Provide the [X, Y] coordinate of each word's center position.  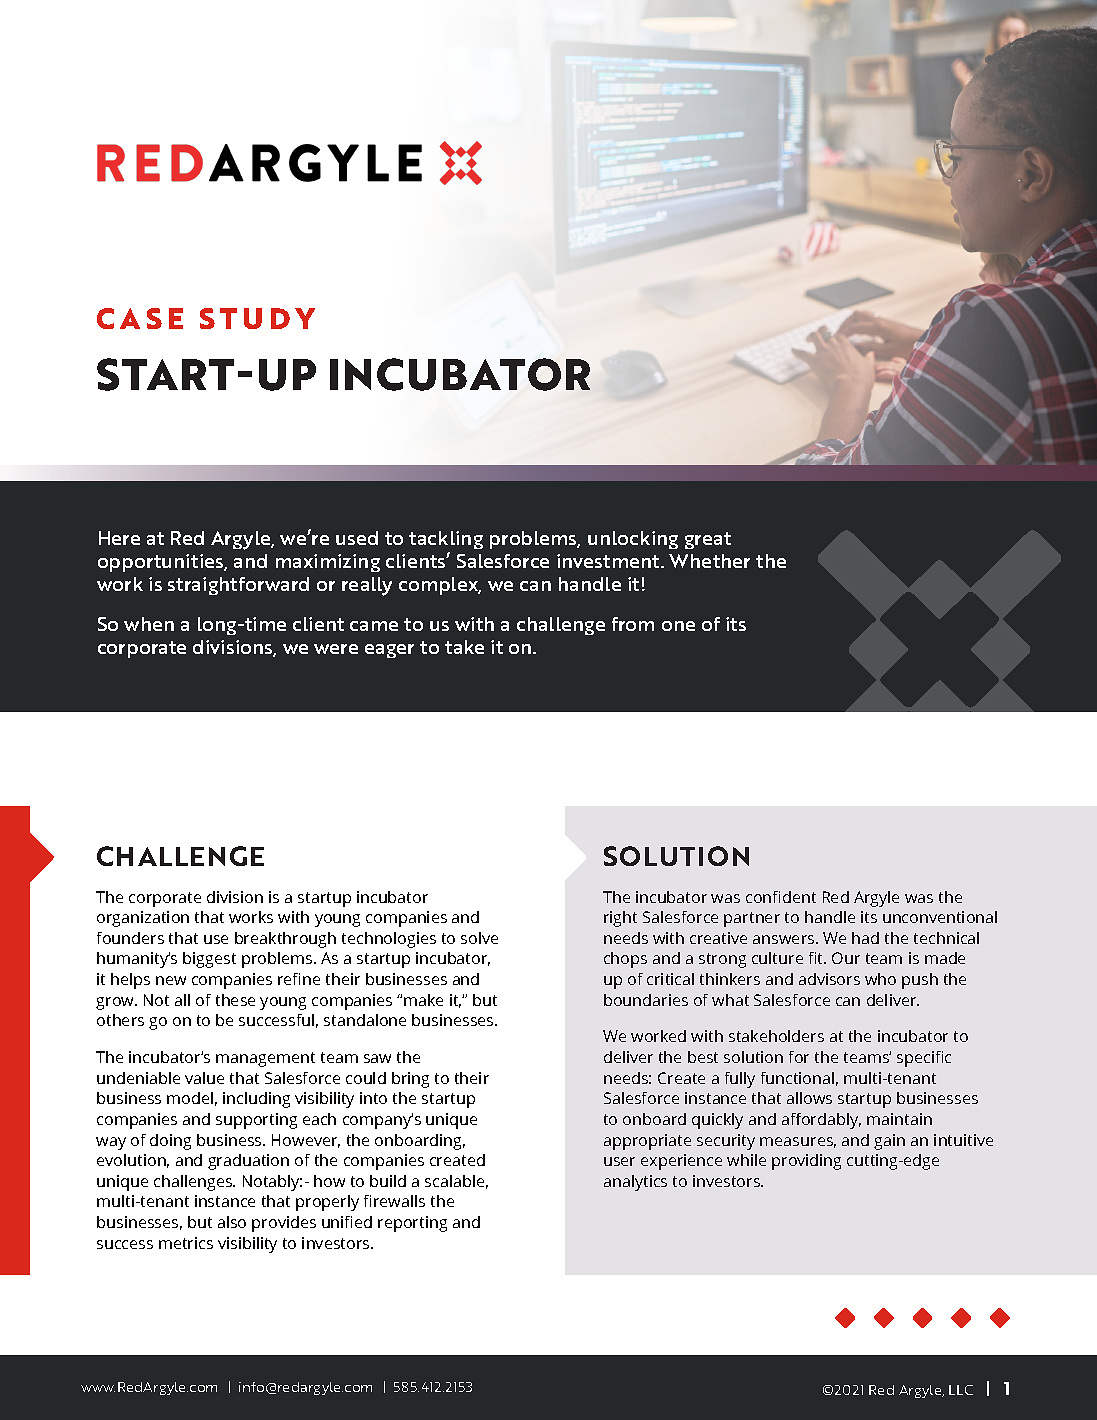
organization [143, 919]
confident [781, 897]
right [620, 919]
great [708, 540]
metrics [186, 1243]
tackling [446, 540]
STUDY [257, 318]
